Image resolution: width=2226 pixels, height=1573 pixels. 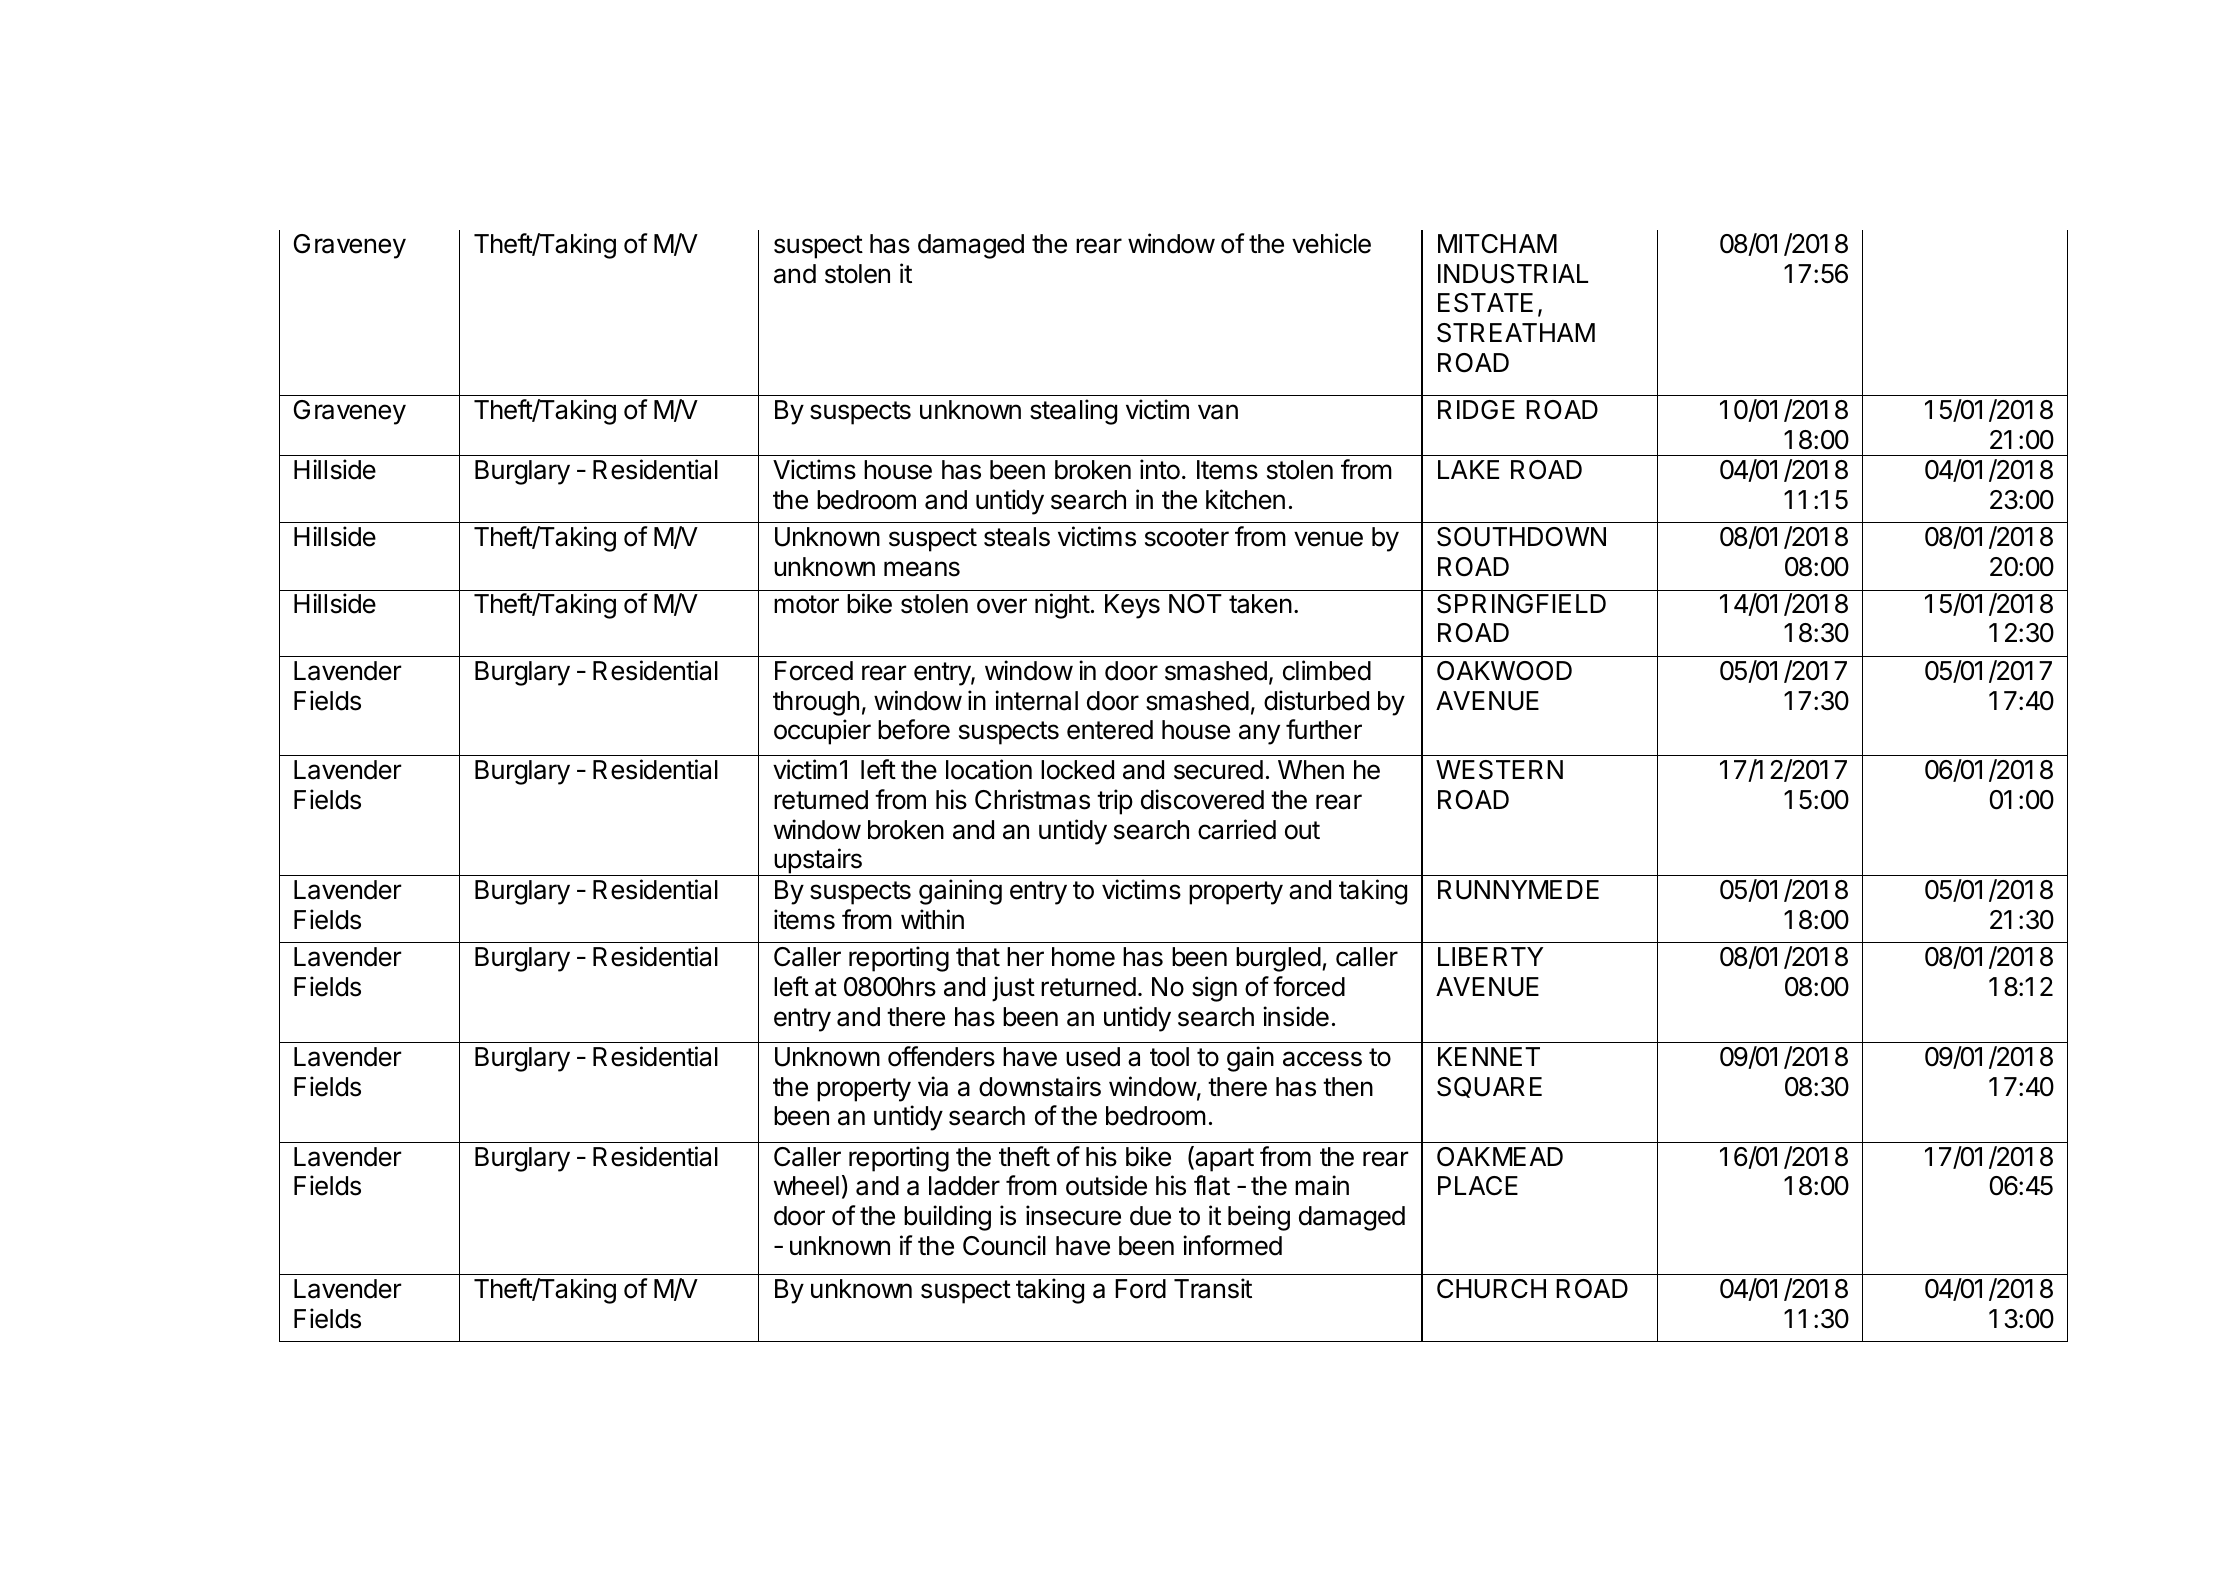 What do you see at coordinates (1160, 469) in the image?
I see `into` at bounding box center [1160, 469].
